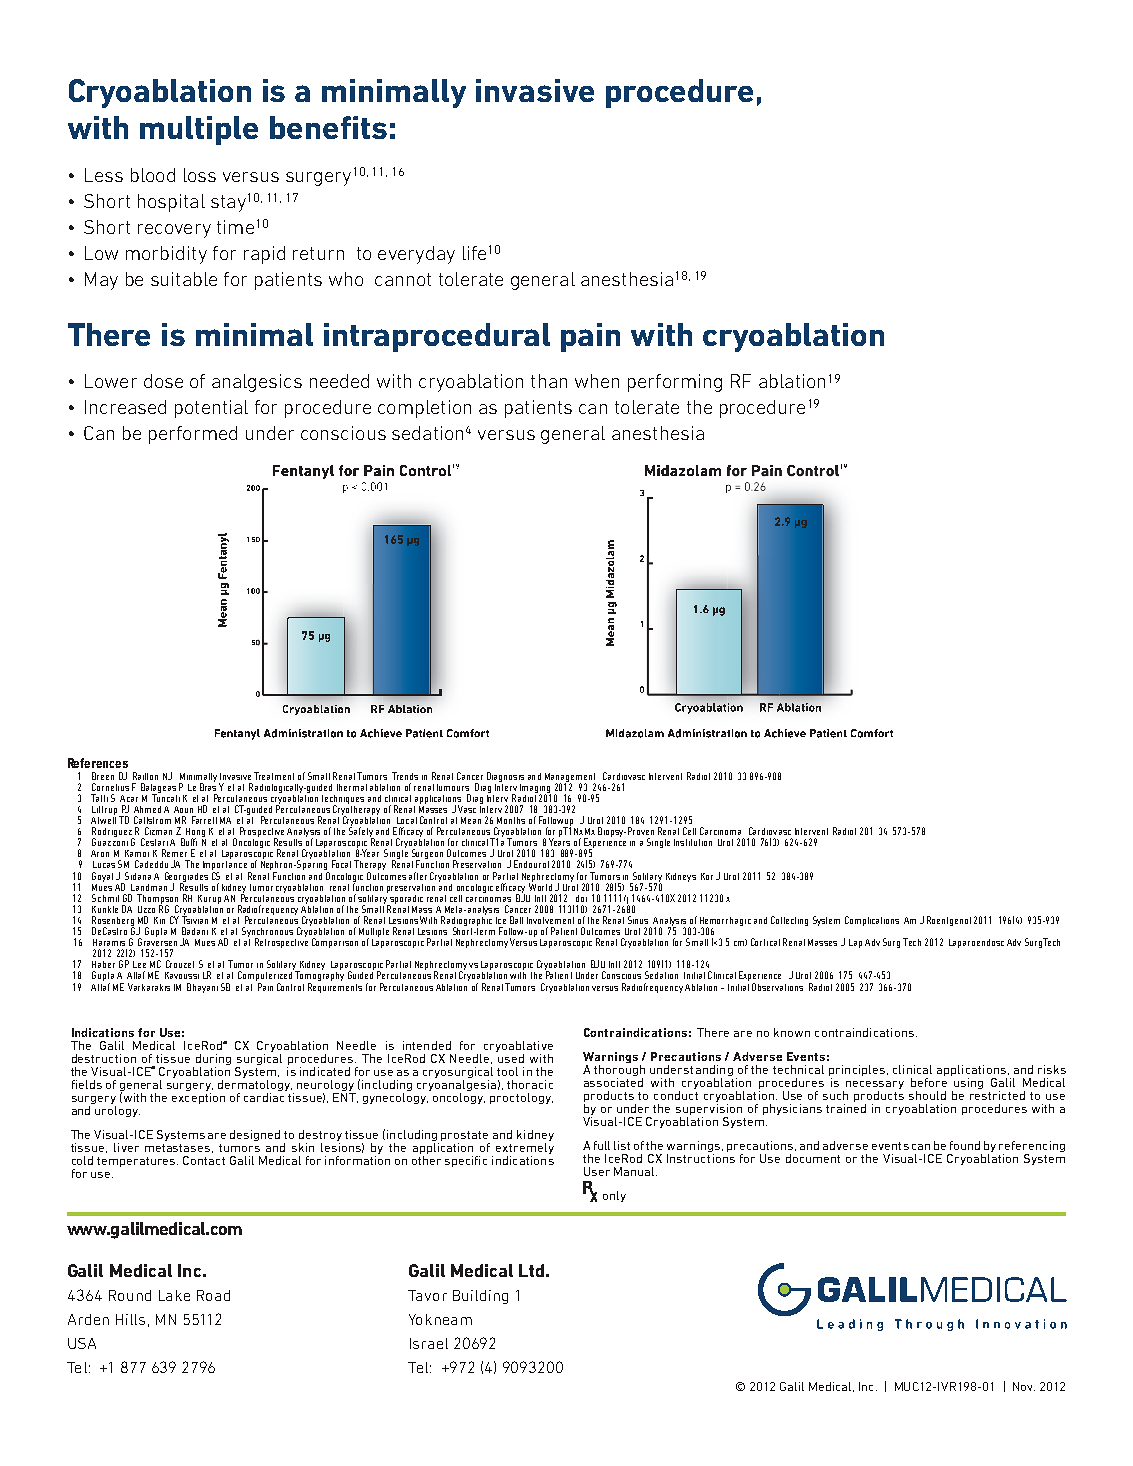 Image resolution: width=1133 pixels, height=1466 pixels. Describe the element at coordinates (693, 842) in the screenshot. I see `Institution` at that location.
